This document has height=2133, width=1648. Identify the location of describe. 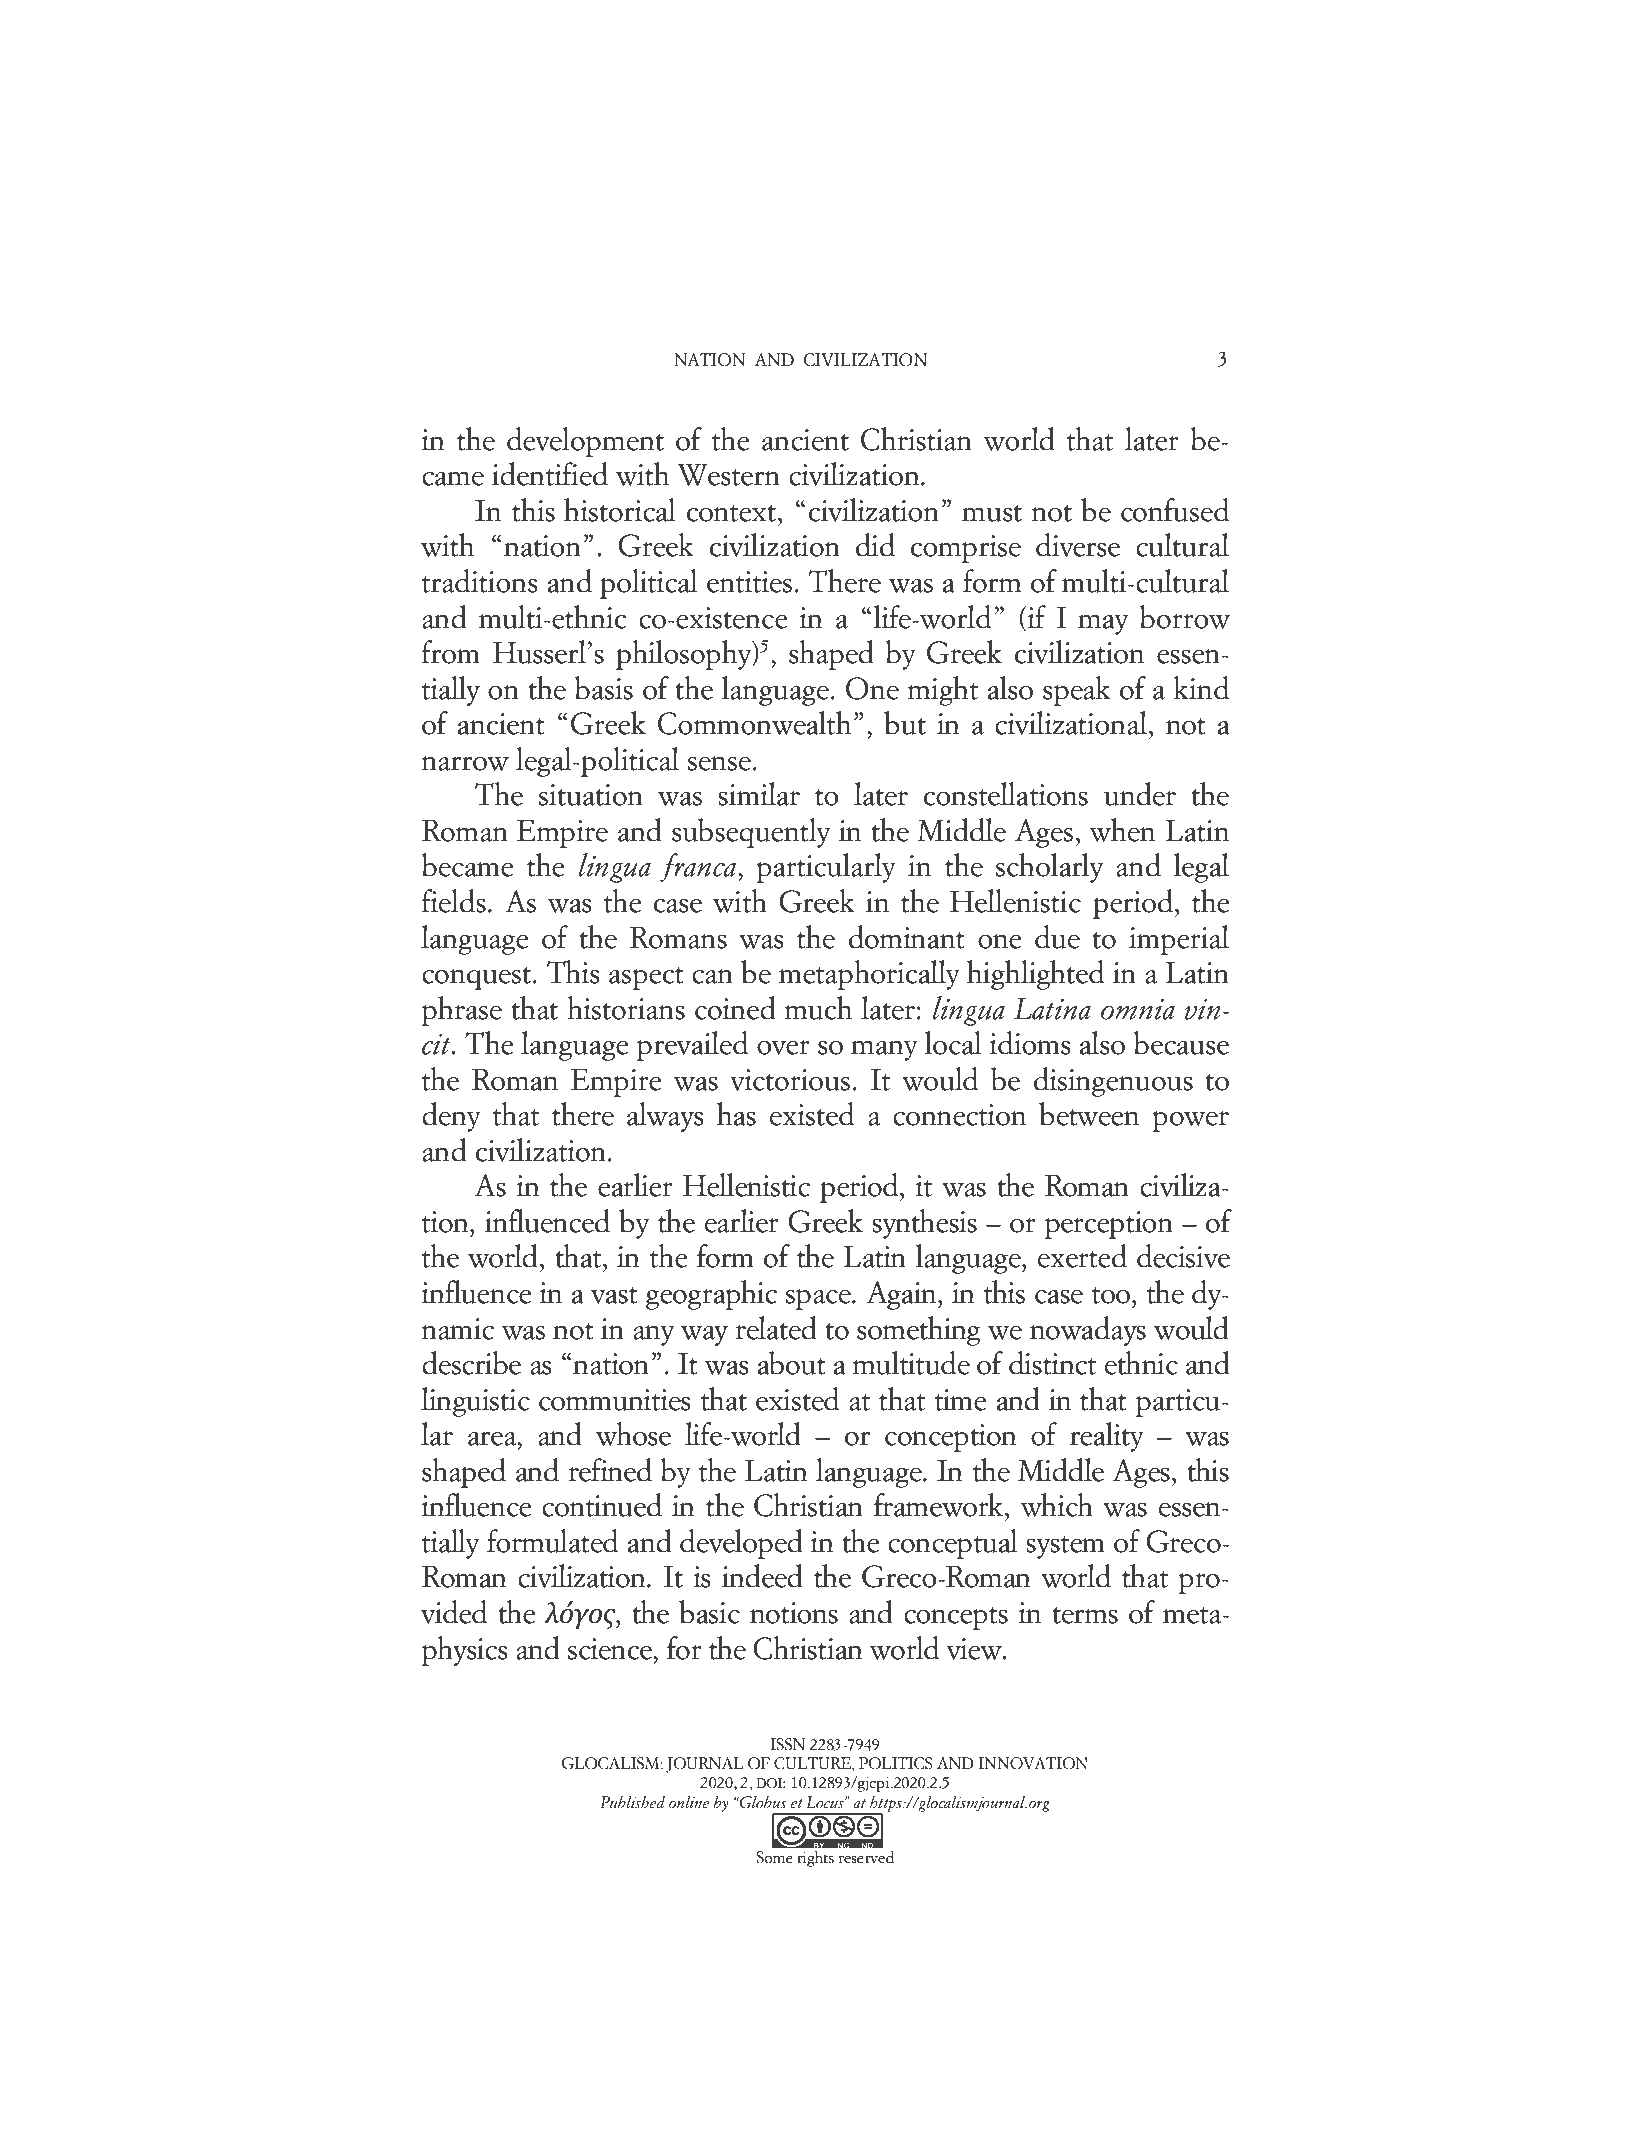
(471, 1363).
